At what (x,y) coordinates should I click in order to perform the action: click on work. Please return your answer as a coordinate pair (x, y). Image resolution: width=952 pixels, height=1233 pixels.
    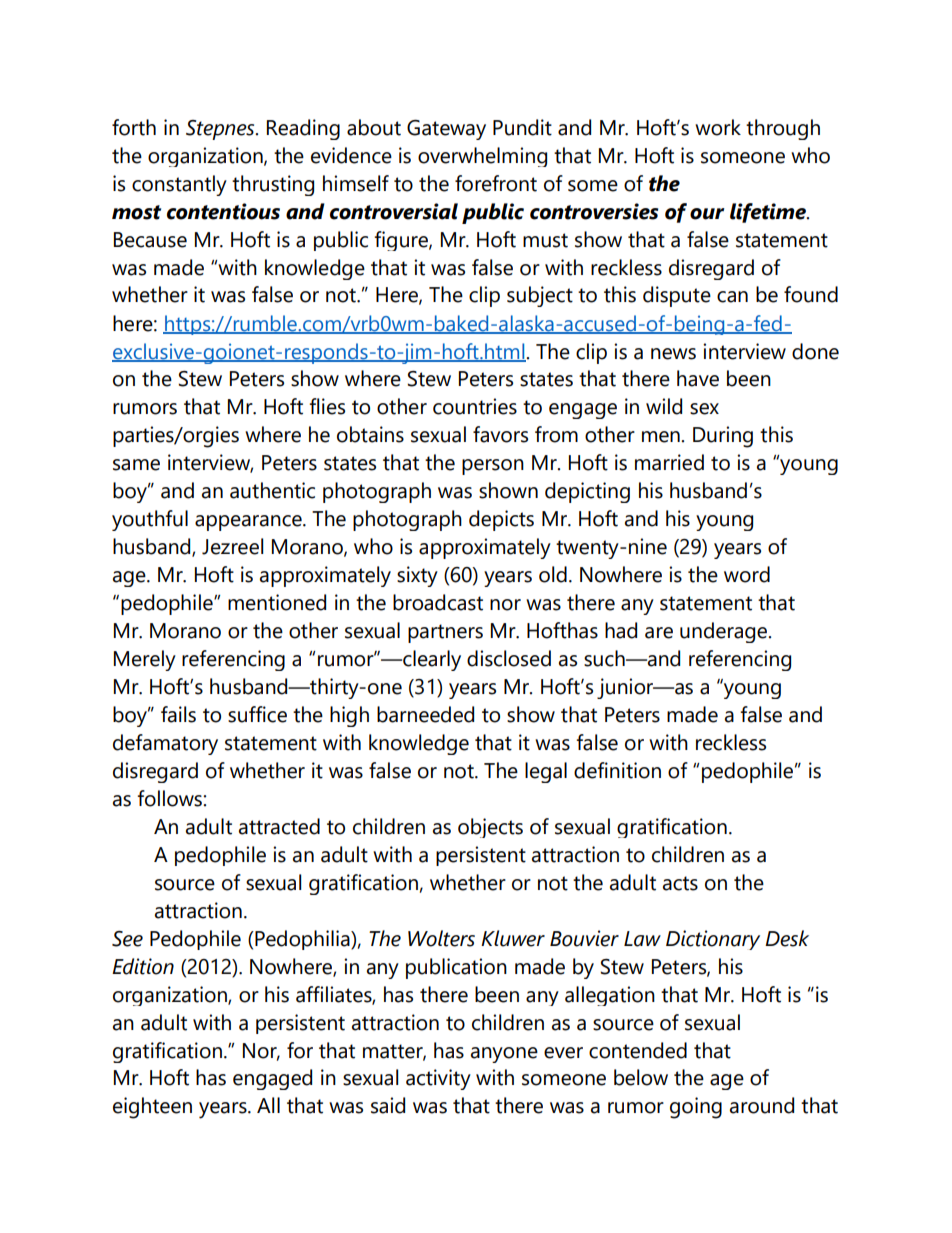
    Looking at the image, I should click on (718, 127).
